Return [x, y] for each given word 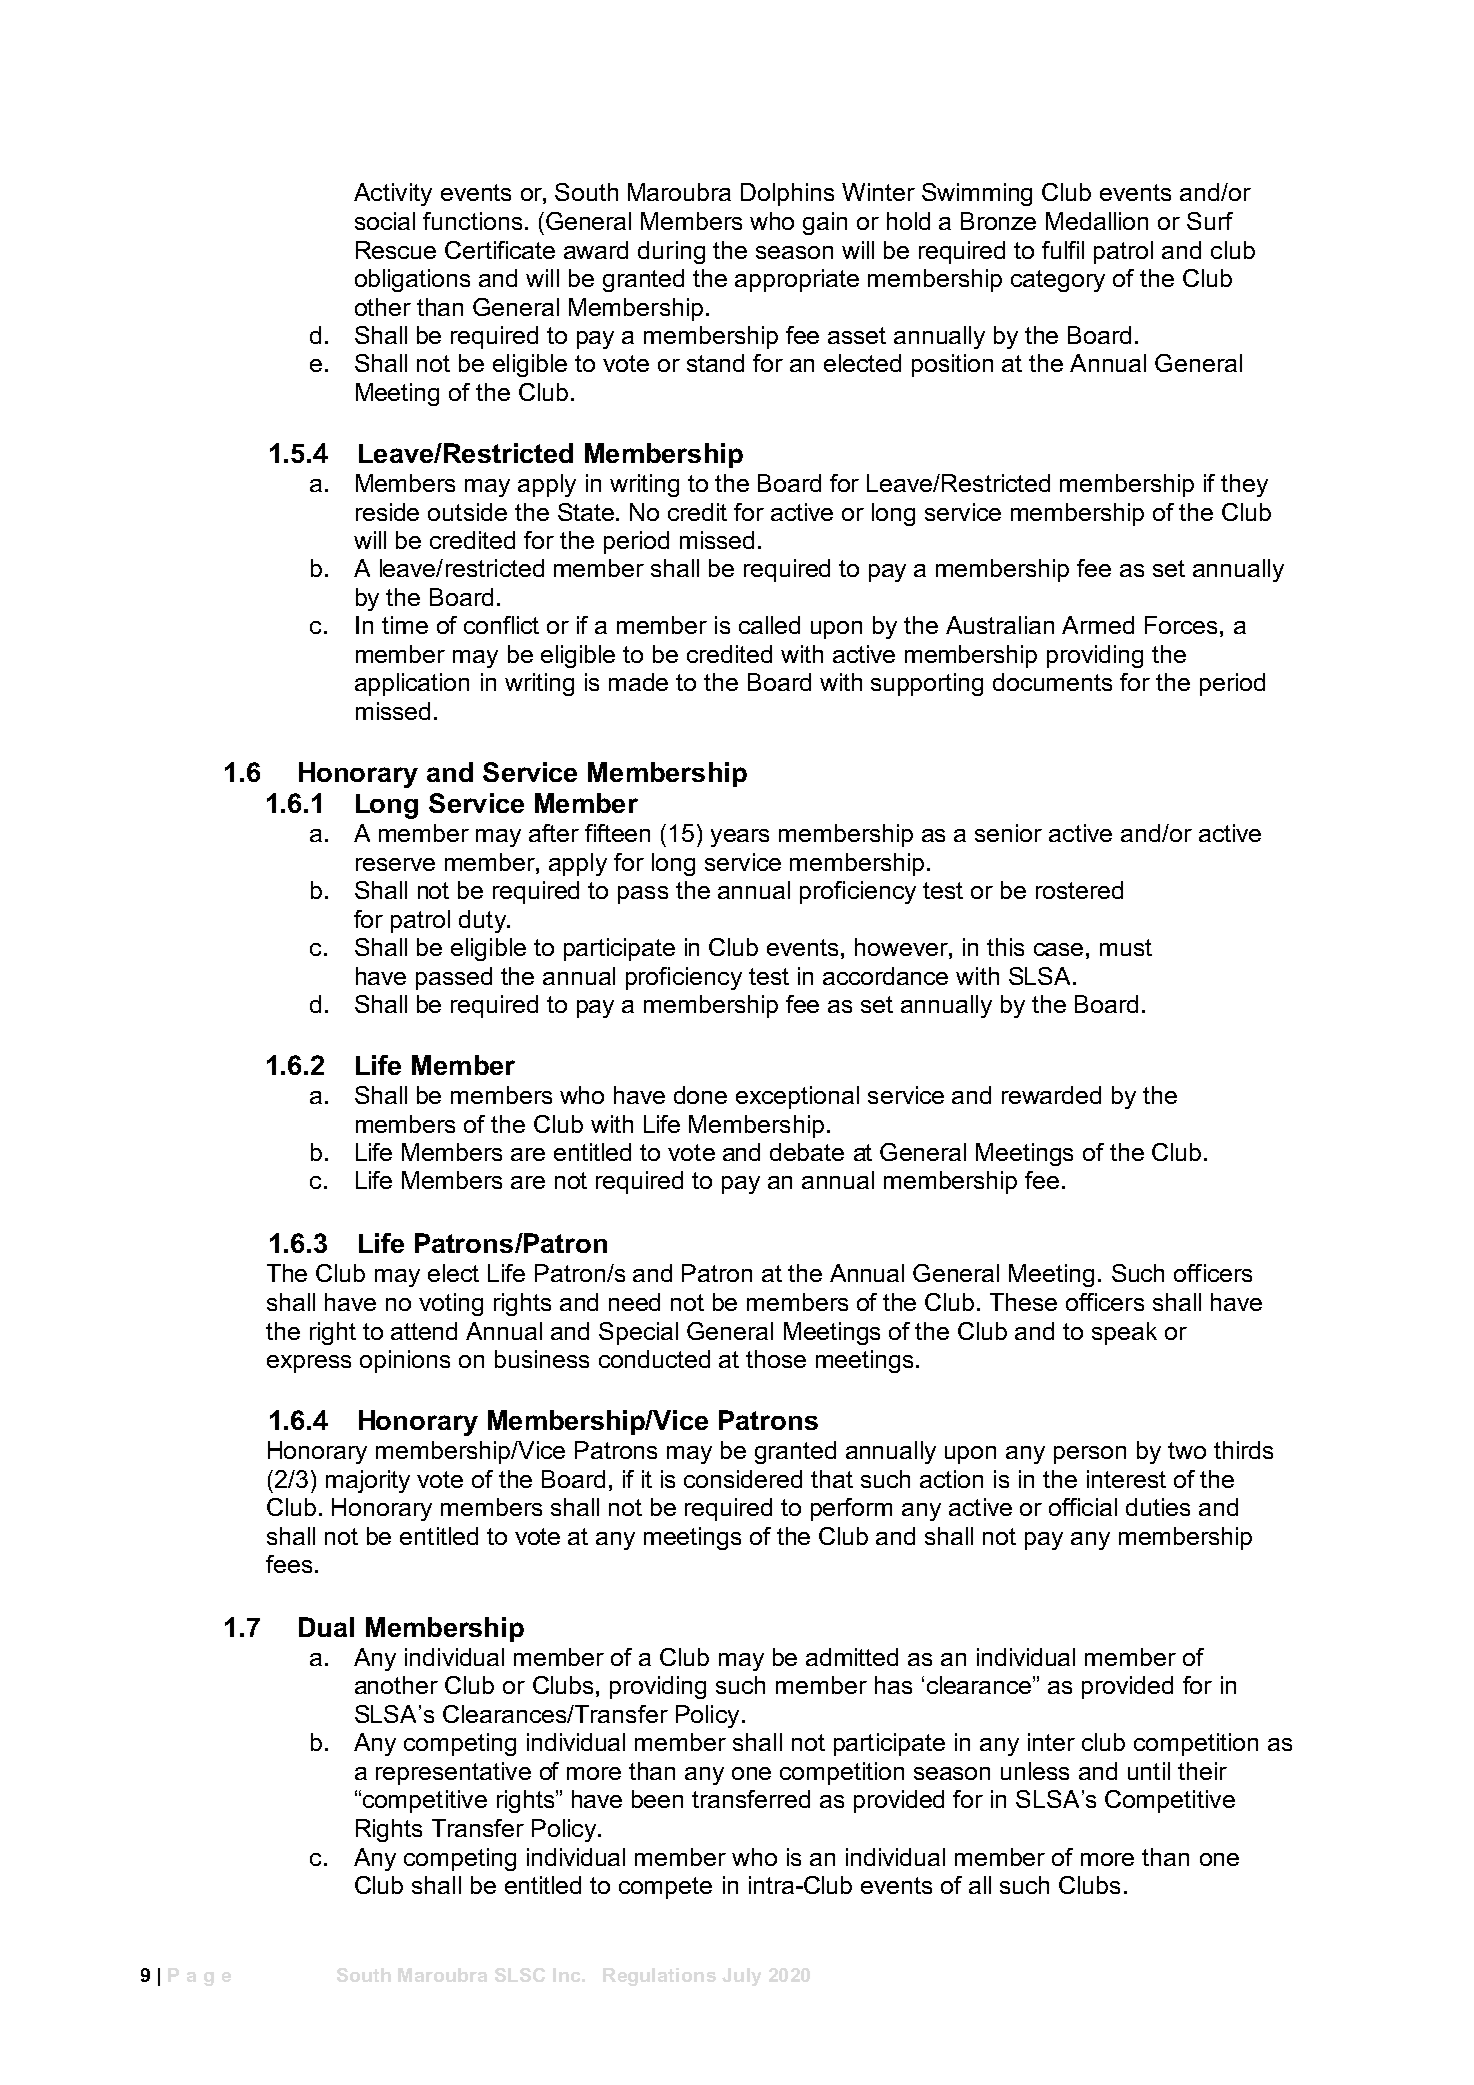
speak [1124, 1333]
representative [453, 1773]
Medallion [1097, 221]
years [740, 838]
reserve [395, 864]
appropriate [797, 280]
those [776, 1359]
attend [424, 1331]
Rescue [396, 250]
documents [1052, 682]
